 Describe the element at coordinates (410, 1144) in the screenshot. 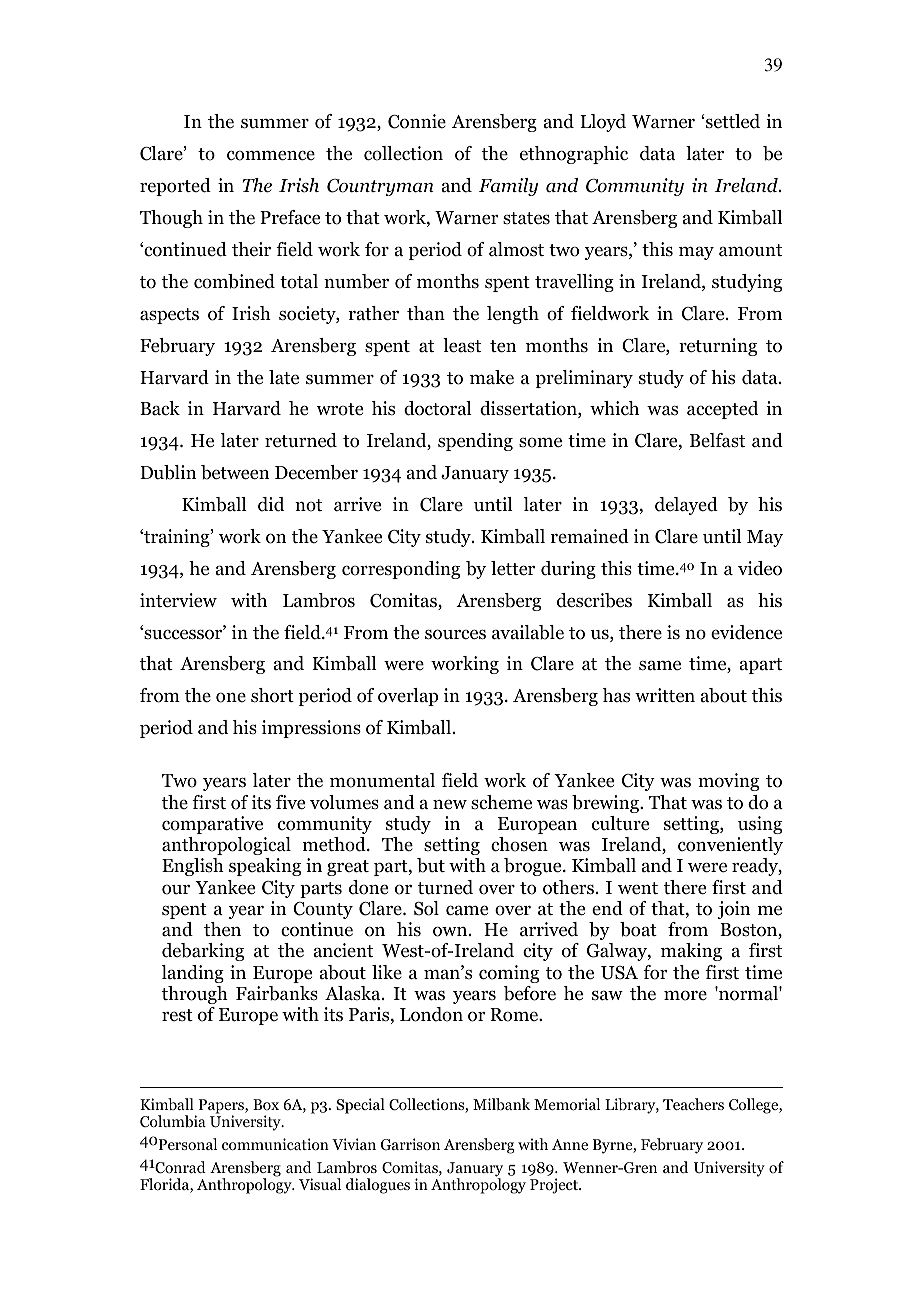

I see `Garrison` at that location.
